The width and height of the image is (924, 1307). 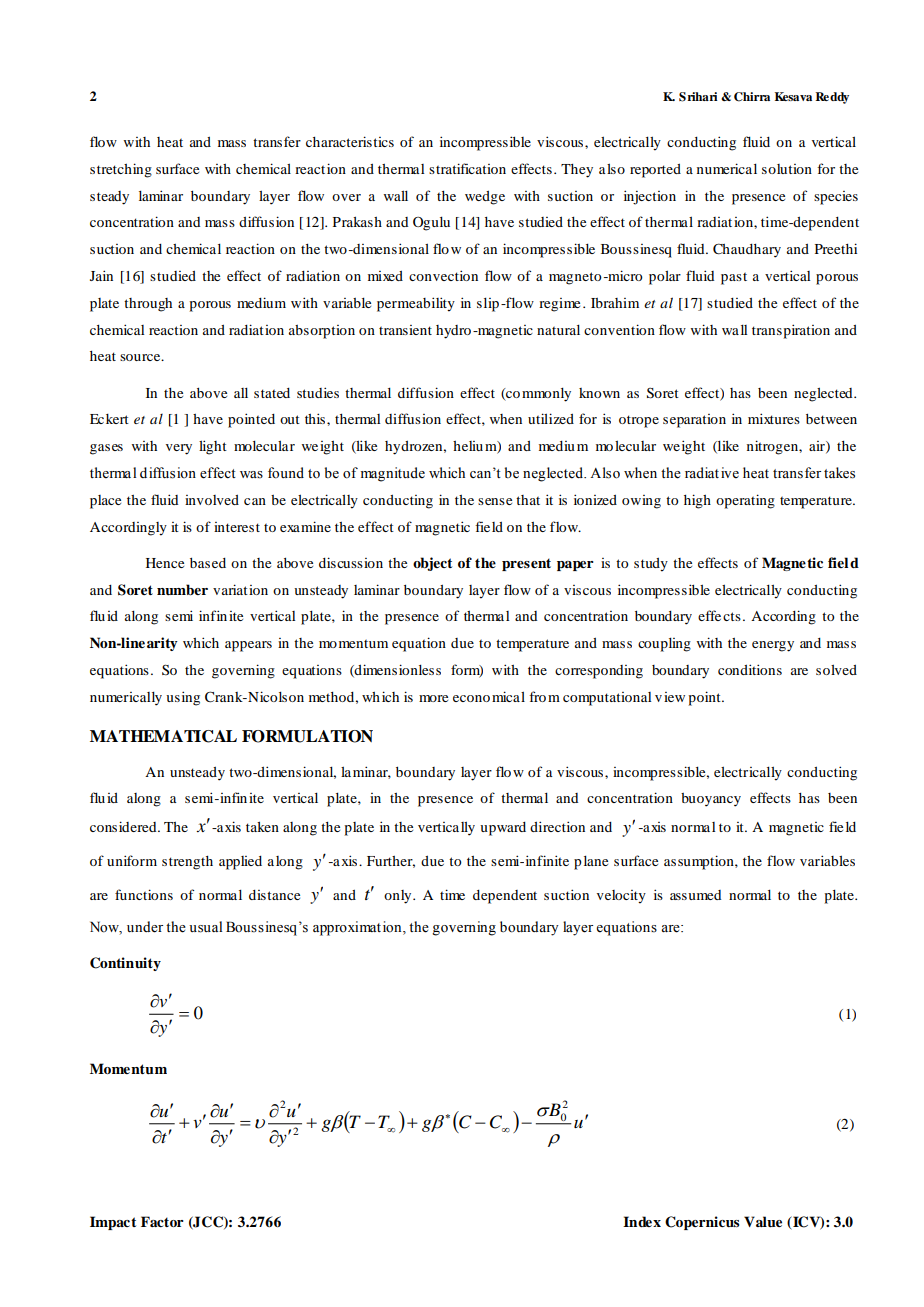 What do you see at coordinates (183, 698) in the image?
I see `using` at bounding box center [183, 698].
